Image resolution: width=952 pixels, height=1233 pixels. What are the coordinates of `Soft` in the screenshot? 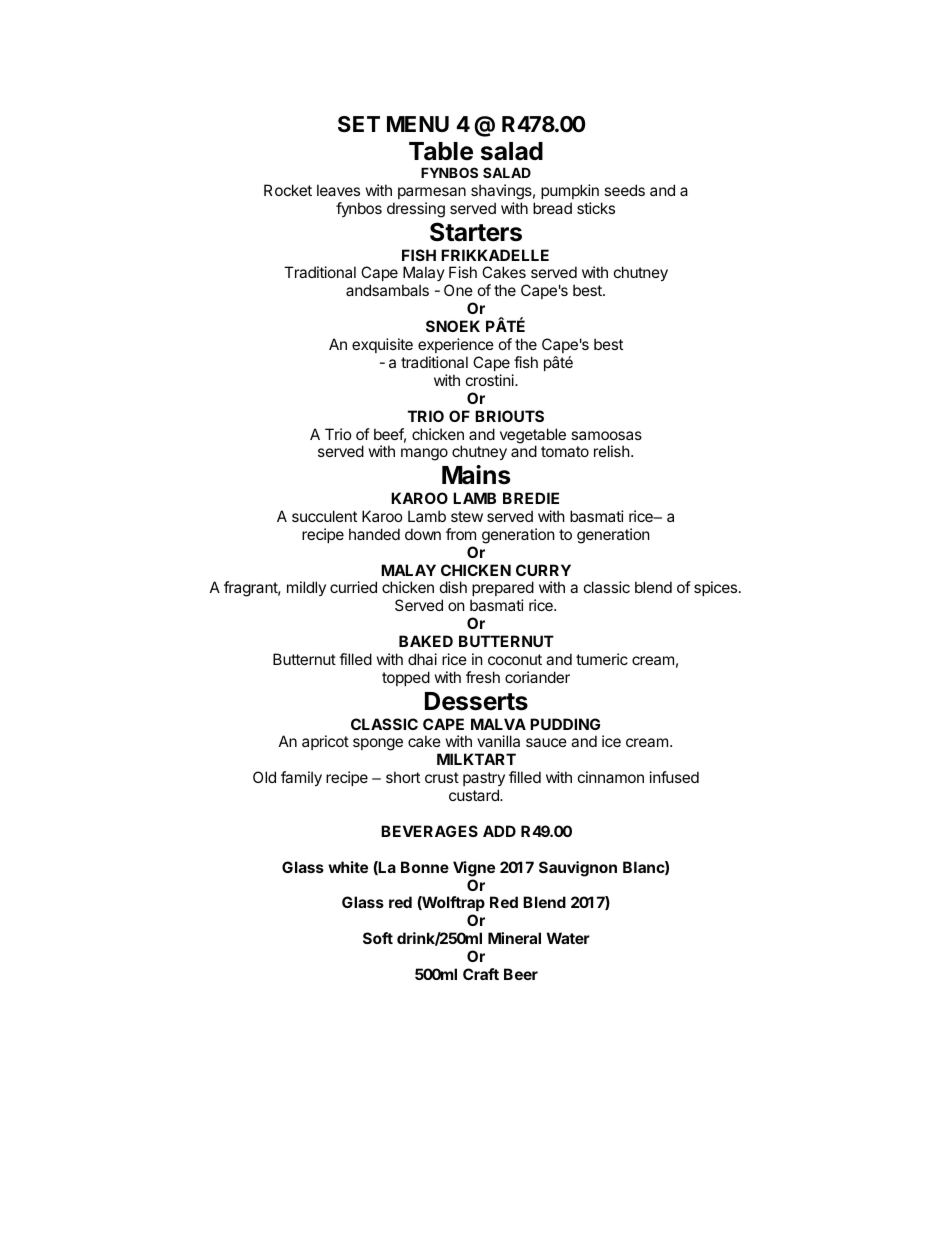 It's located at (378, 938).
